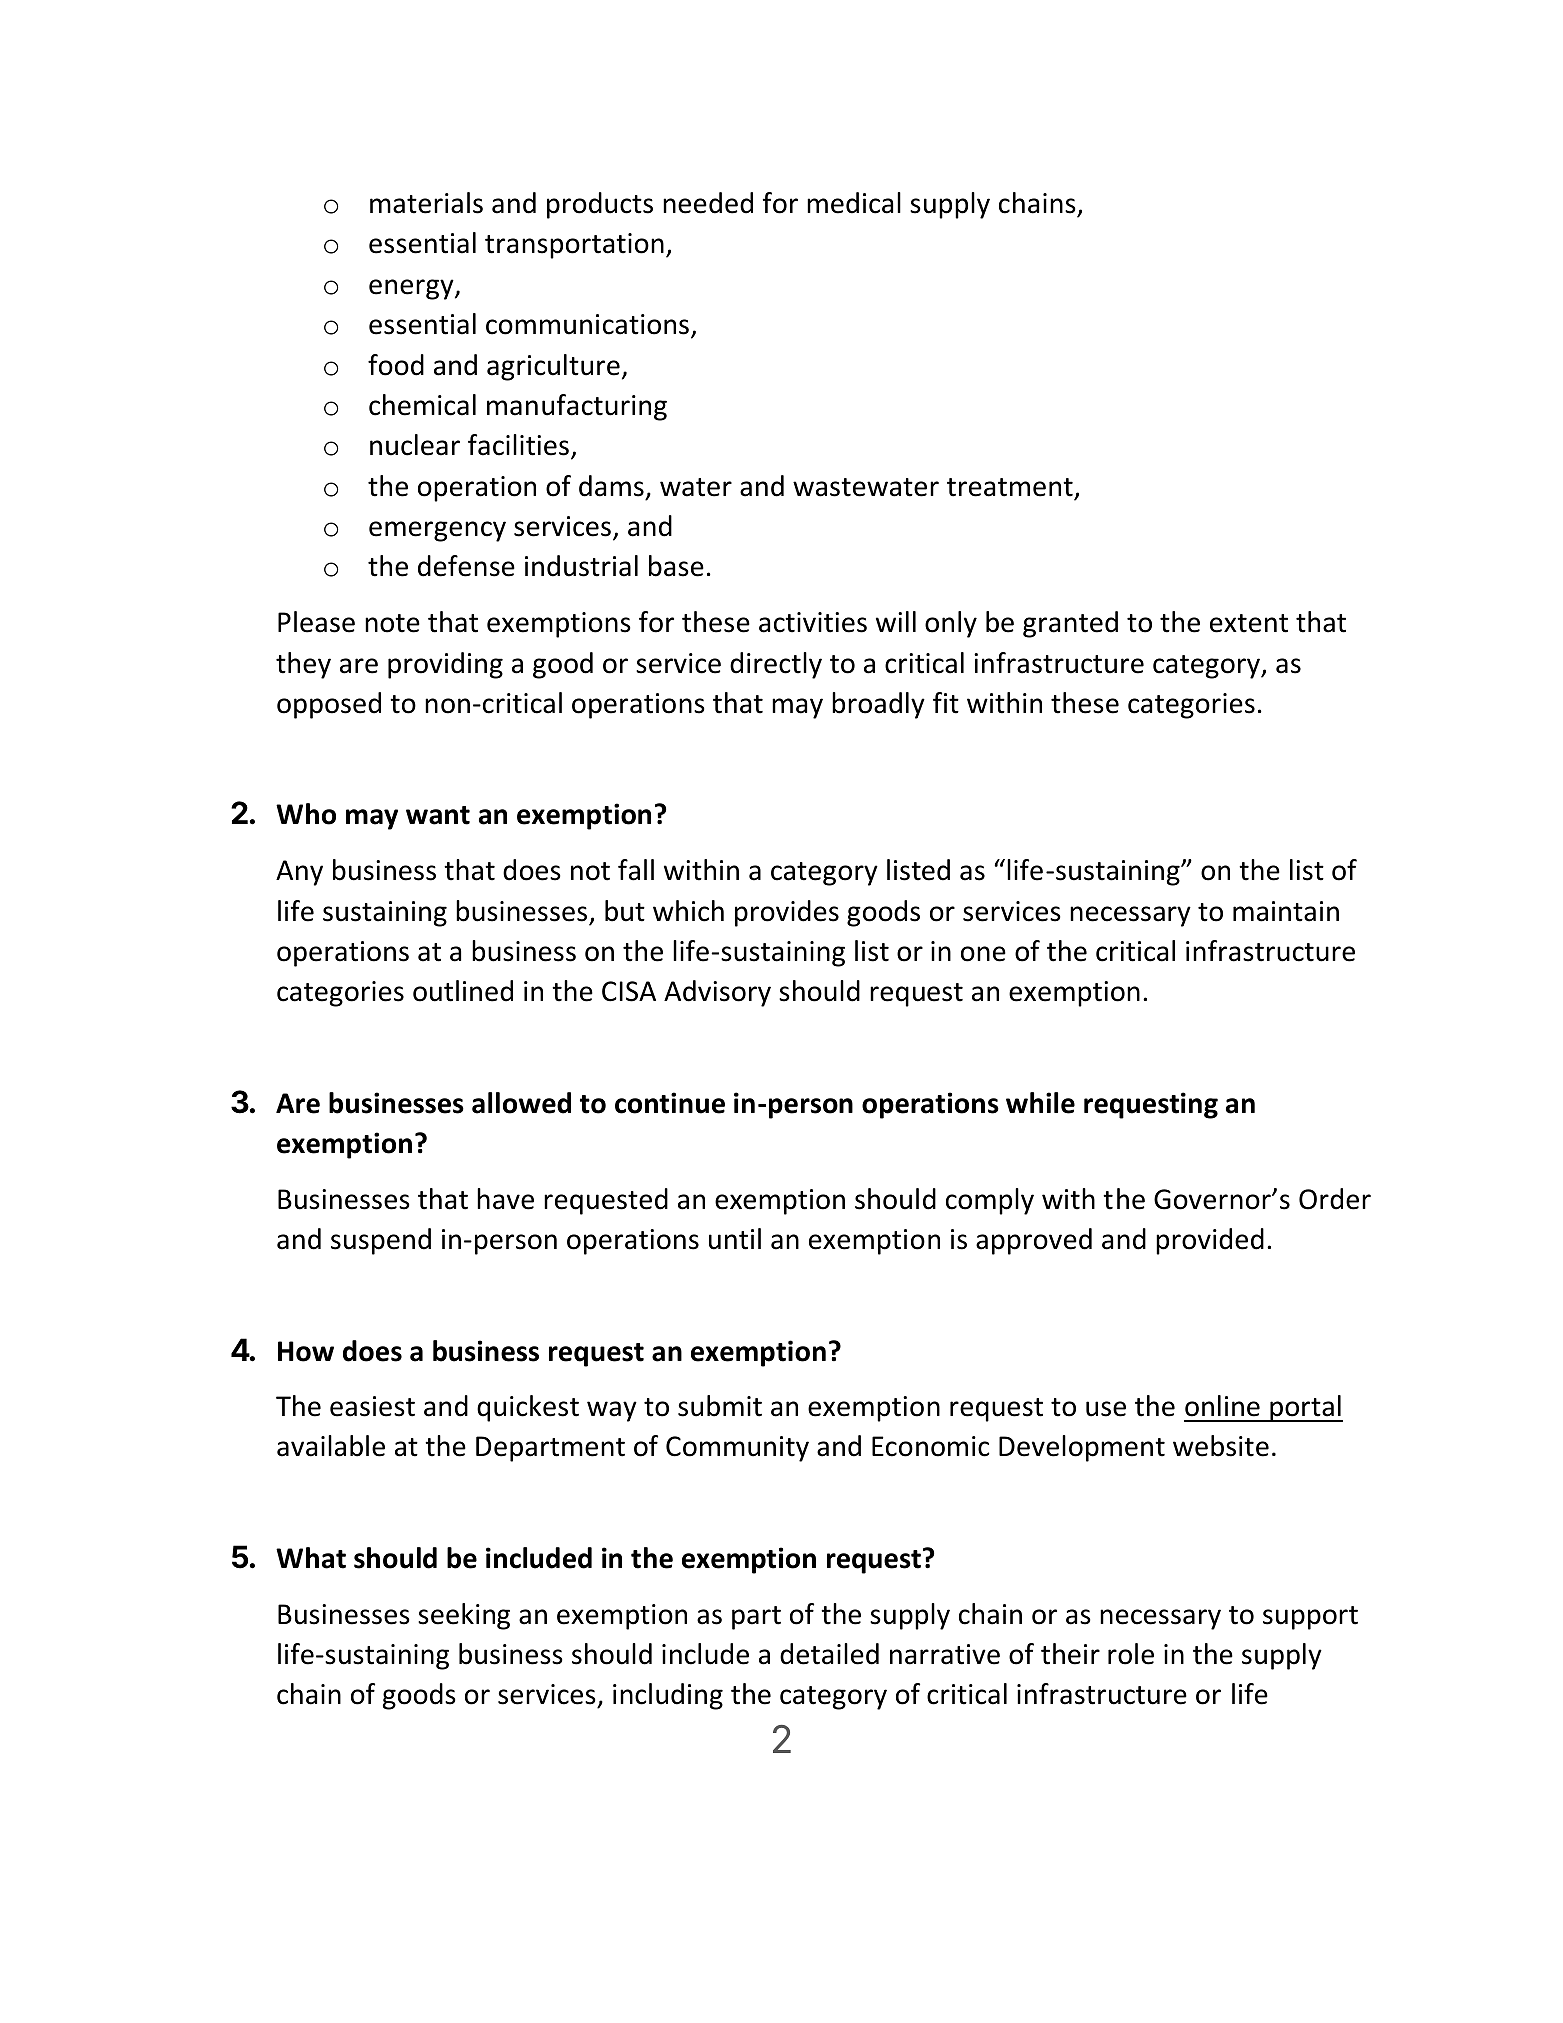 The width and height of the image is (1563, 2023). Describe the element at coordinates (1249, 623) in the image. I see `extent` at that location.
